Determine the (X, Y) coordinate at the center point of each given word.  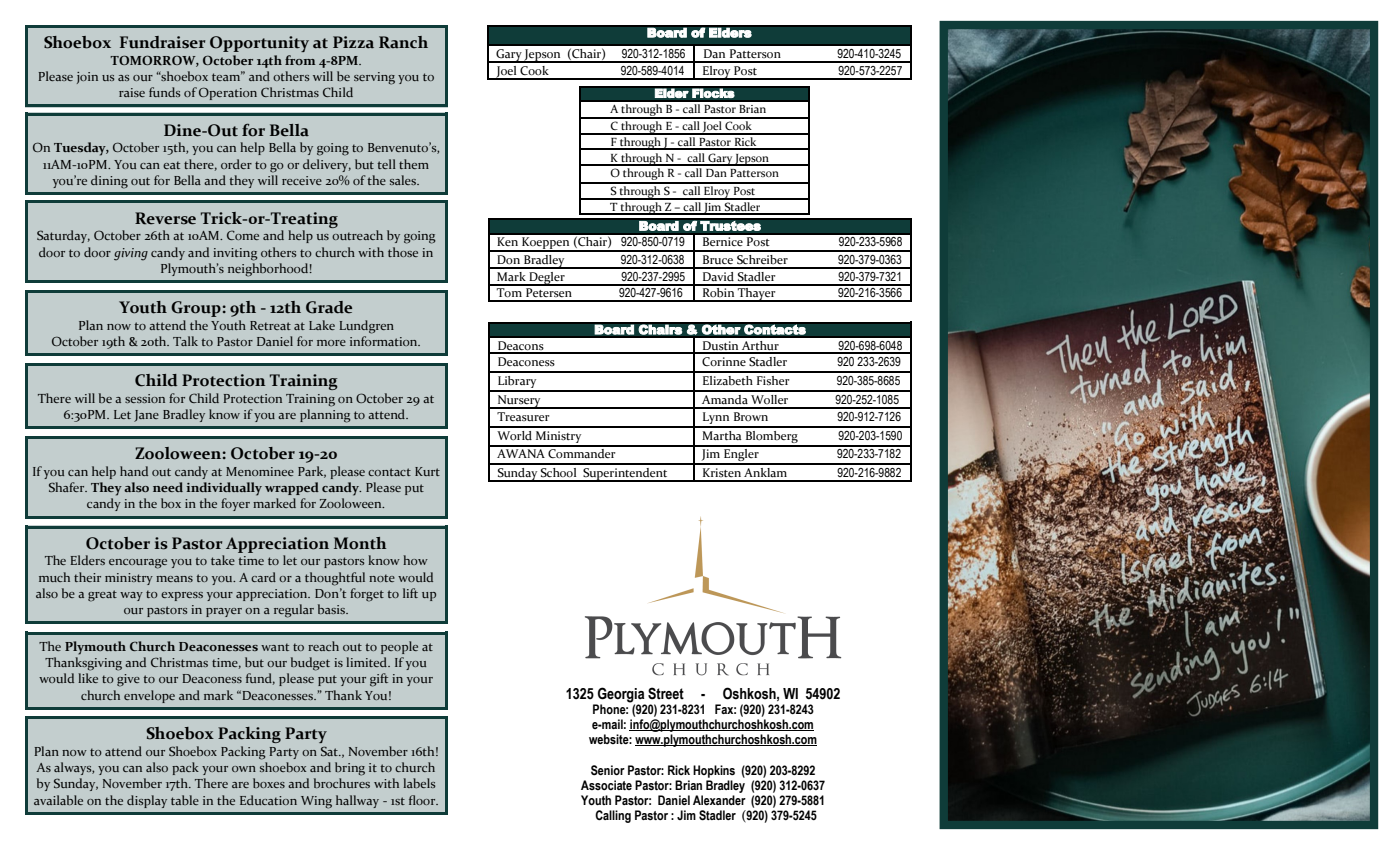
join (87, 78)
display (147, 801)
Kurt (427, 471)
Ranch (403, 42)
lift (410, 593)
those (403, 252)
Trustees (730, 225)
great (102, 596)
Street (666, 693)
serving (374, 78)
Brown (751, 416)
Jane (146, 416)
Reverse (165, 218)
